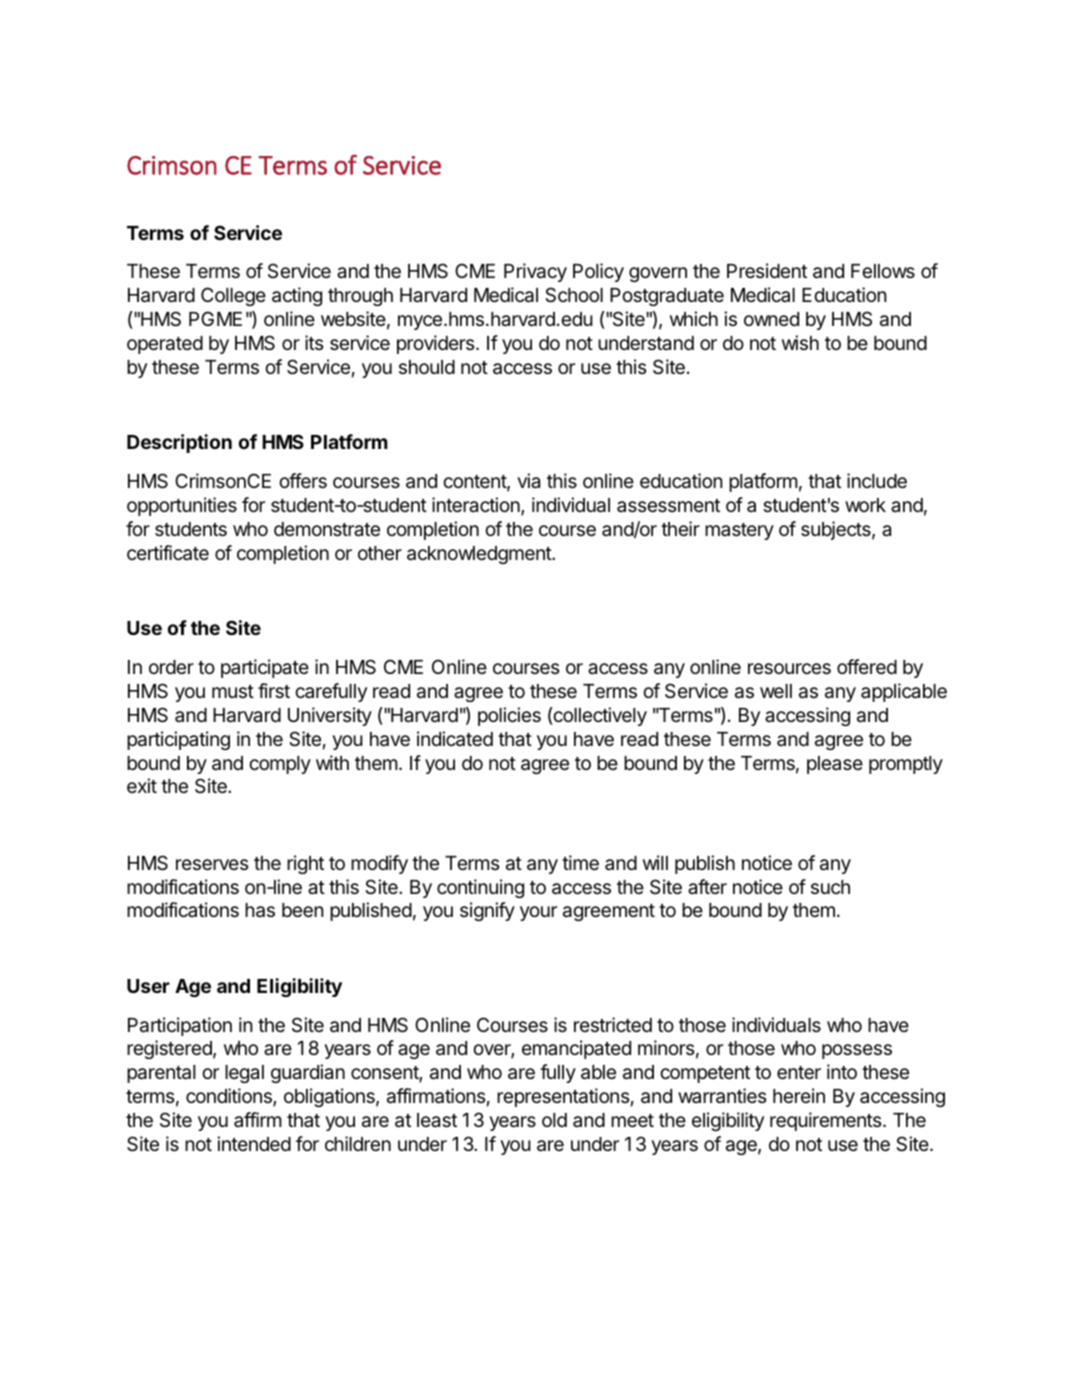 The image size is (1074, 1390). Describe the element at coordinates (789, 668) in the screenshot. I see `resources` at that location.
